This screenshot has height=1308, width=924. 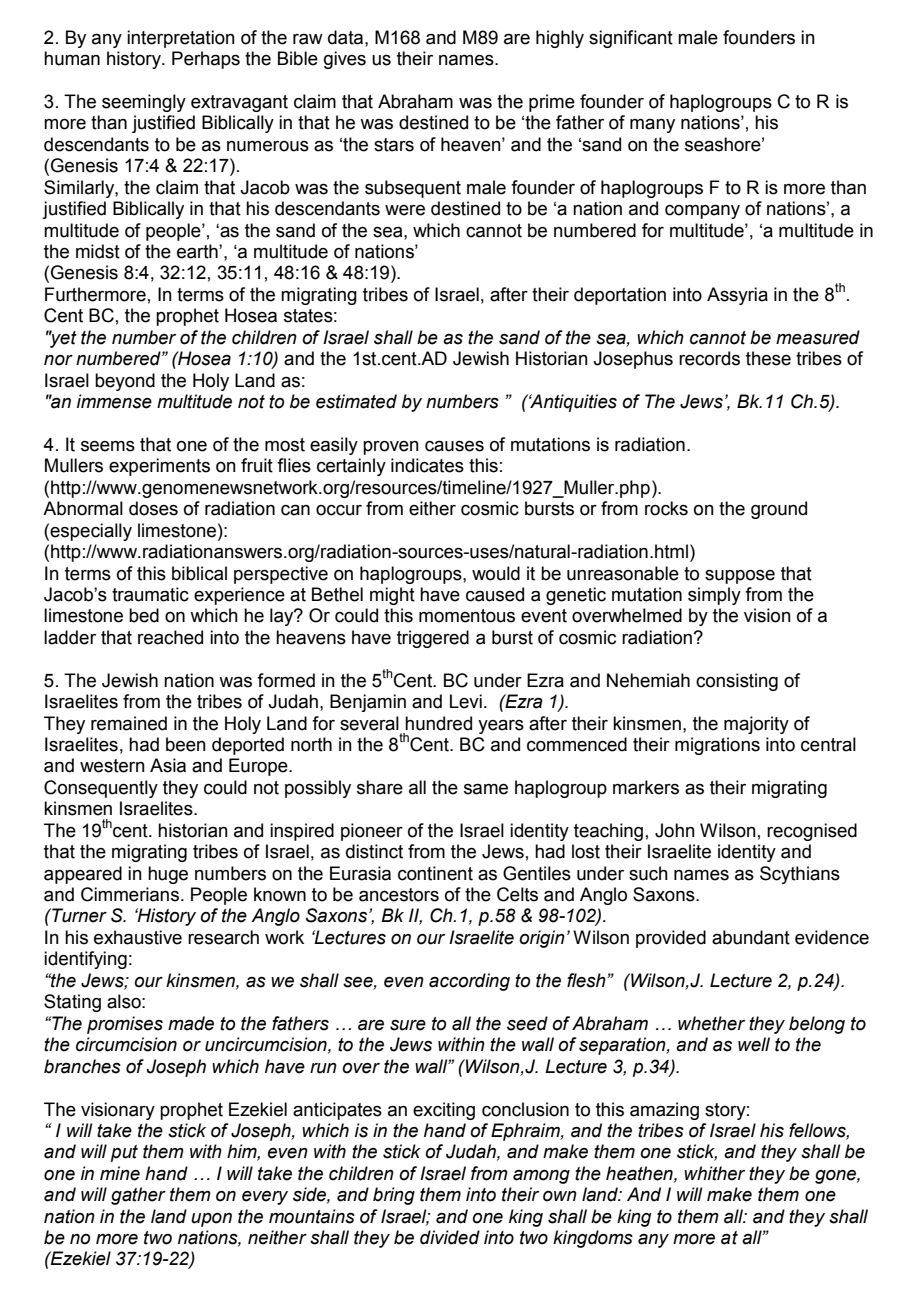 I want to click on experiments, so click(x=159, y=467).
